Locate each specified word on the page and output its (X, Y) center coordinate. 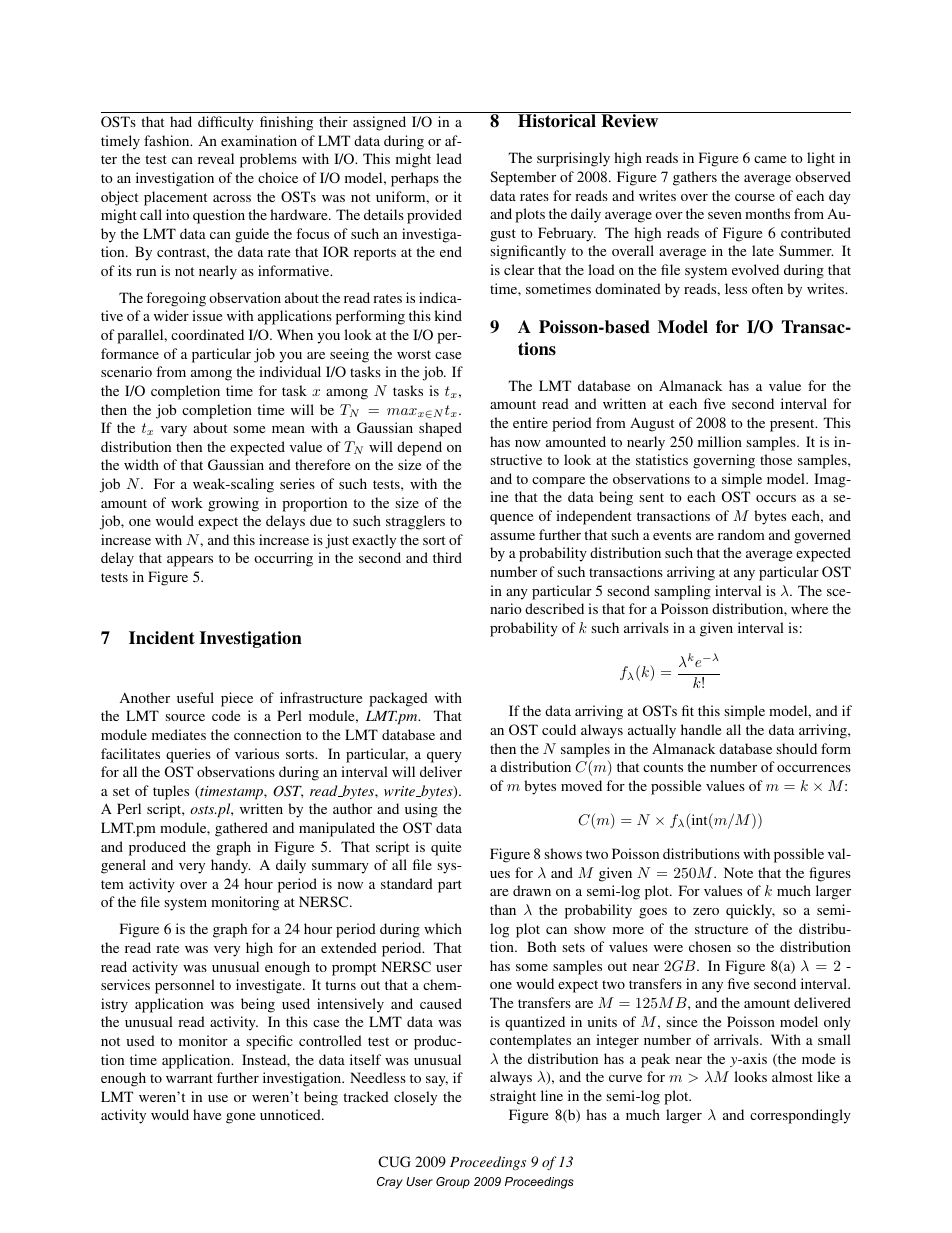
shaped (440, 429)
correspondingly (800, 1116)
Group (453, 1183)
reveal (216, 158)
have (207, 1114)
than (503, 909)
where (809, 608)
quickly (750, 911)
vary (174, 431)
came (770, 159)
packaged (398, 699)
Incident (162, 638)
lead (449, 158)
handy (230, 866)
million (720, 441)
